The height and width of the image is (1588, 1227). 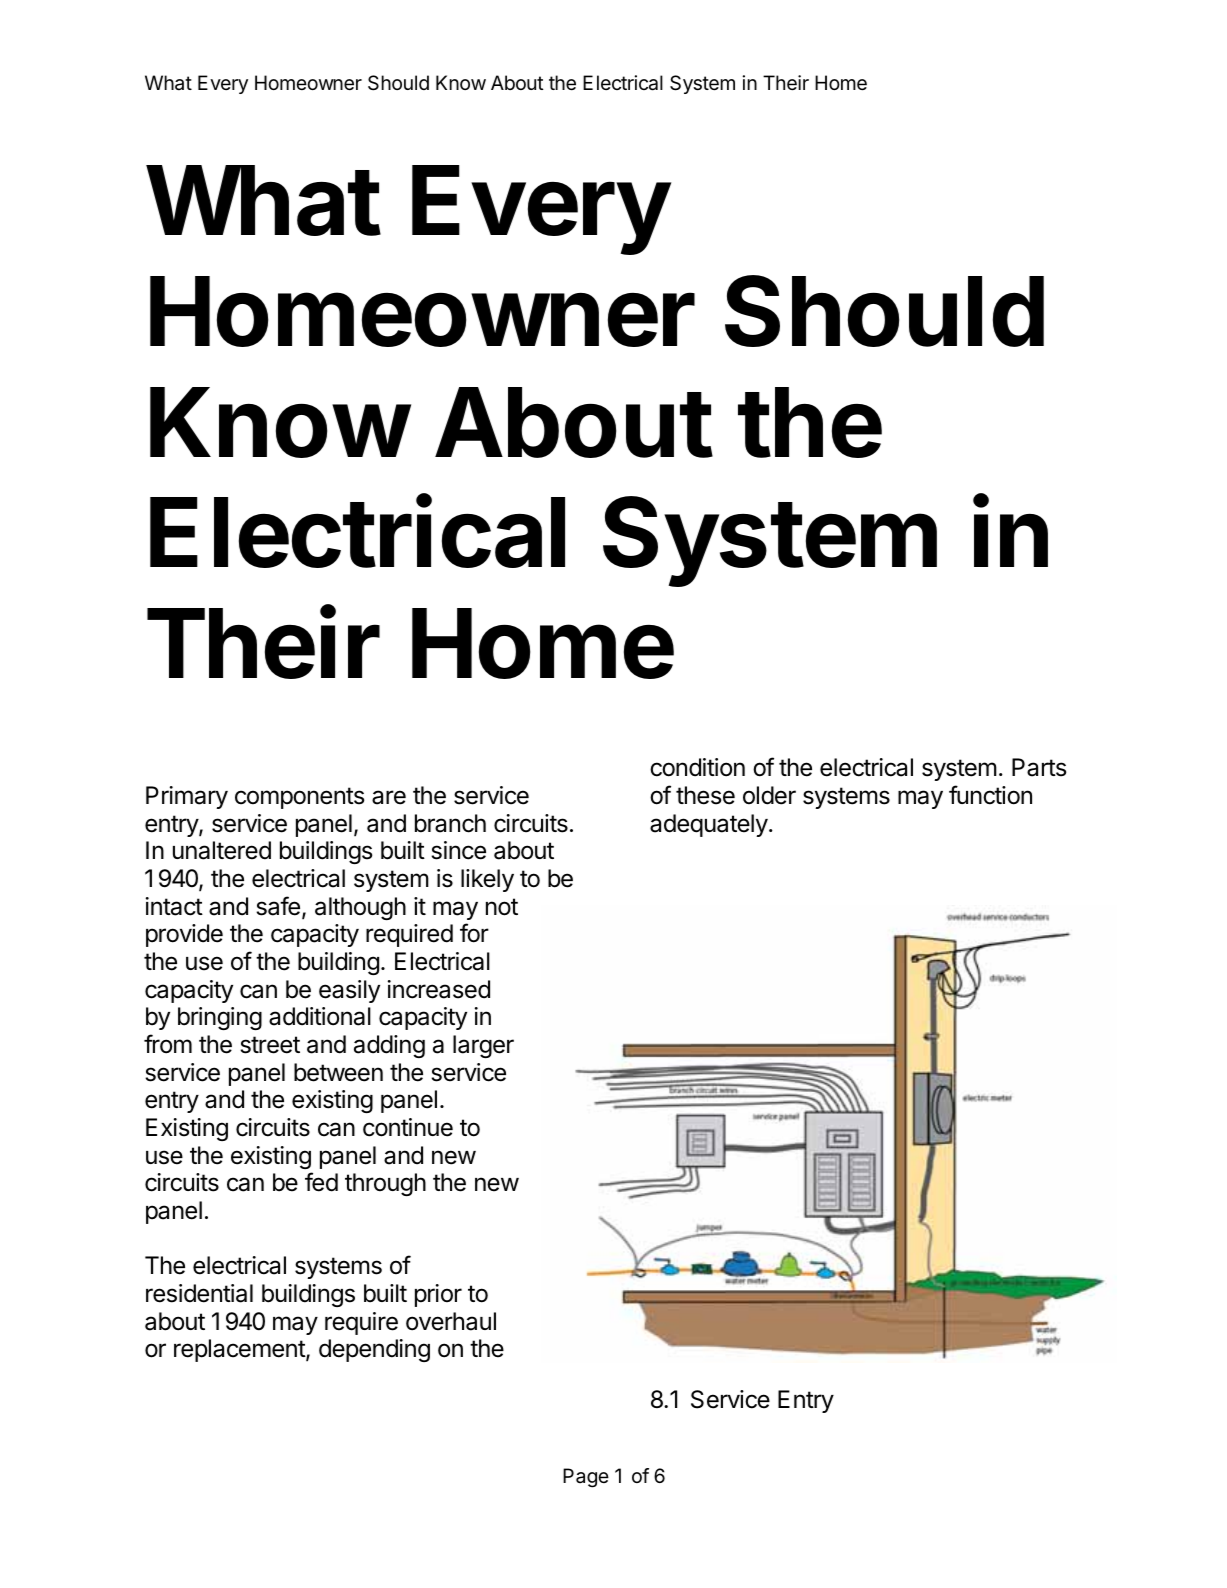 What do you see at coordinates (385, 1184) in the image?
I see `through` at bounding box center [385, 1184].
